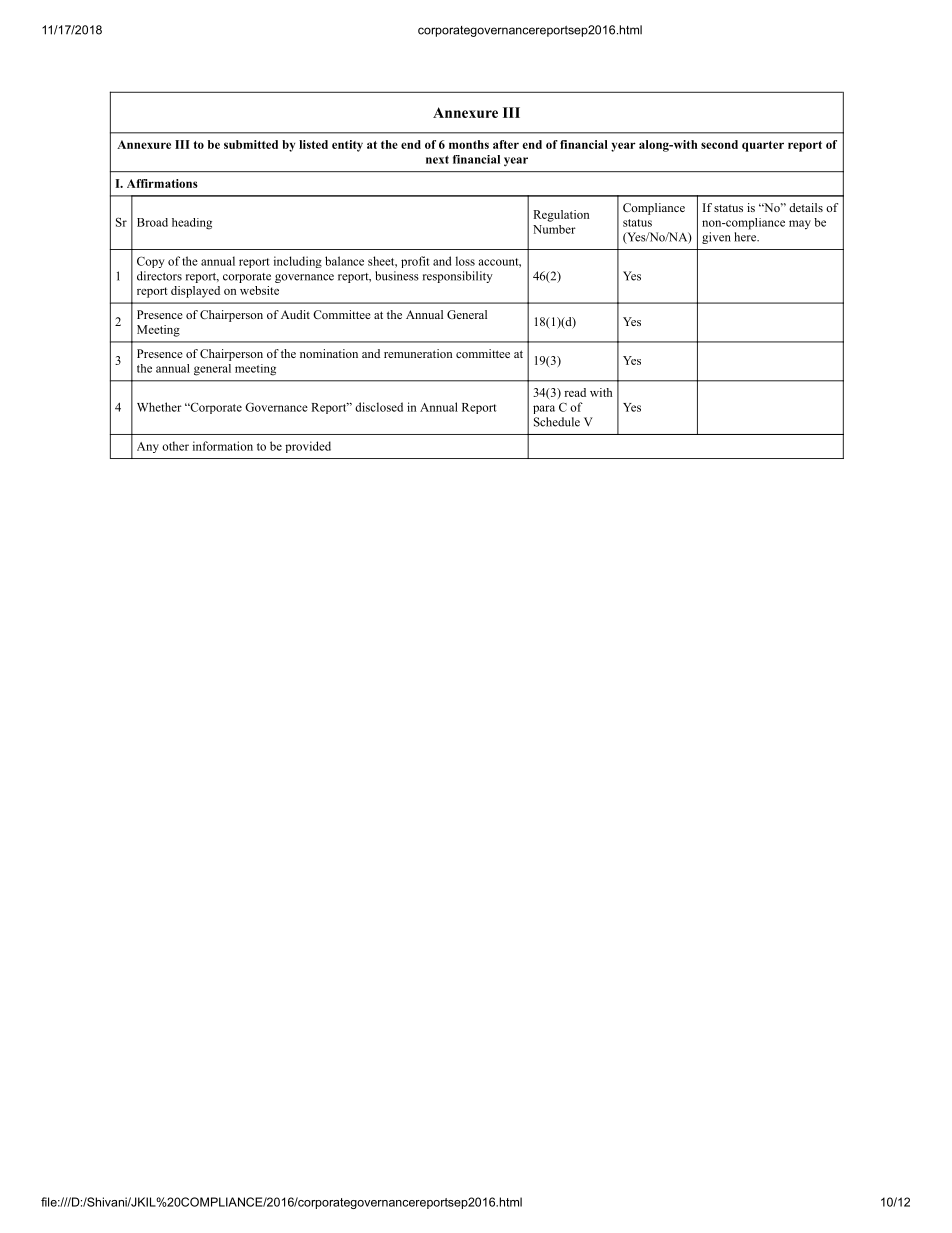  Describe the element at coordinates (716, 238) in the screenshot. I see `given` at that location.
